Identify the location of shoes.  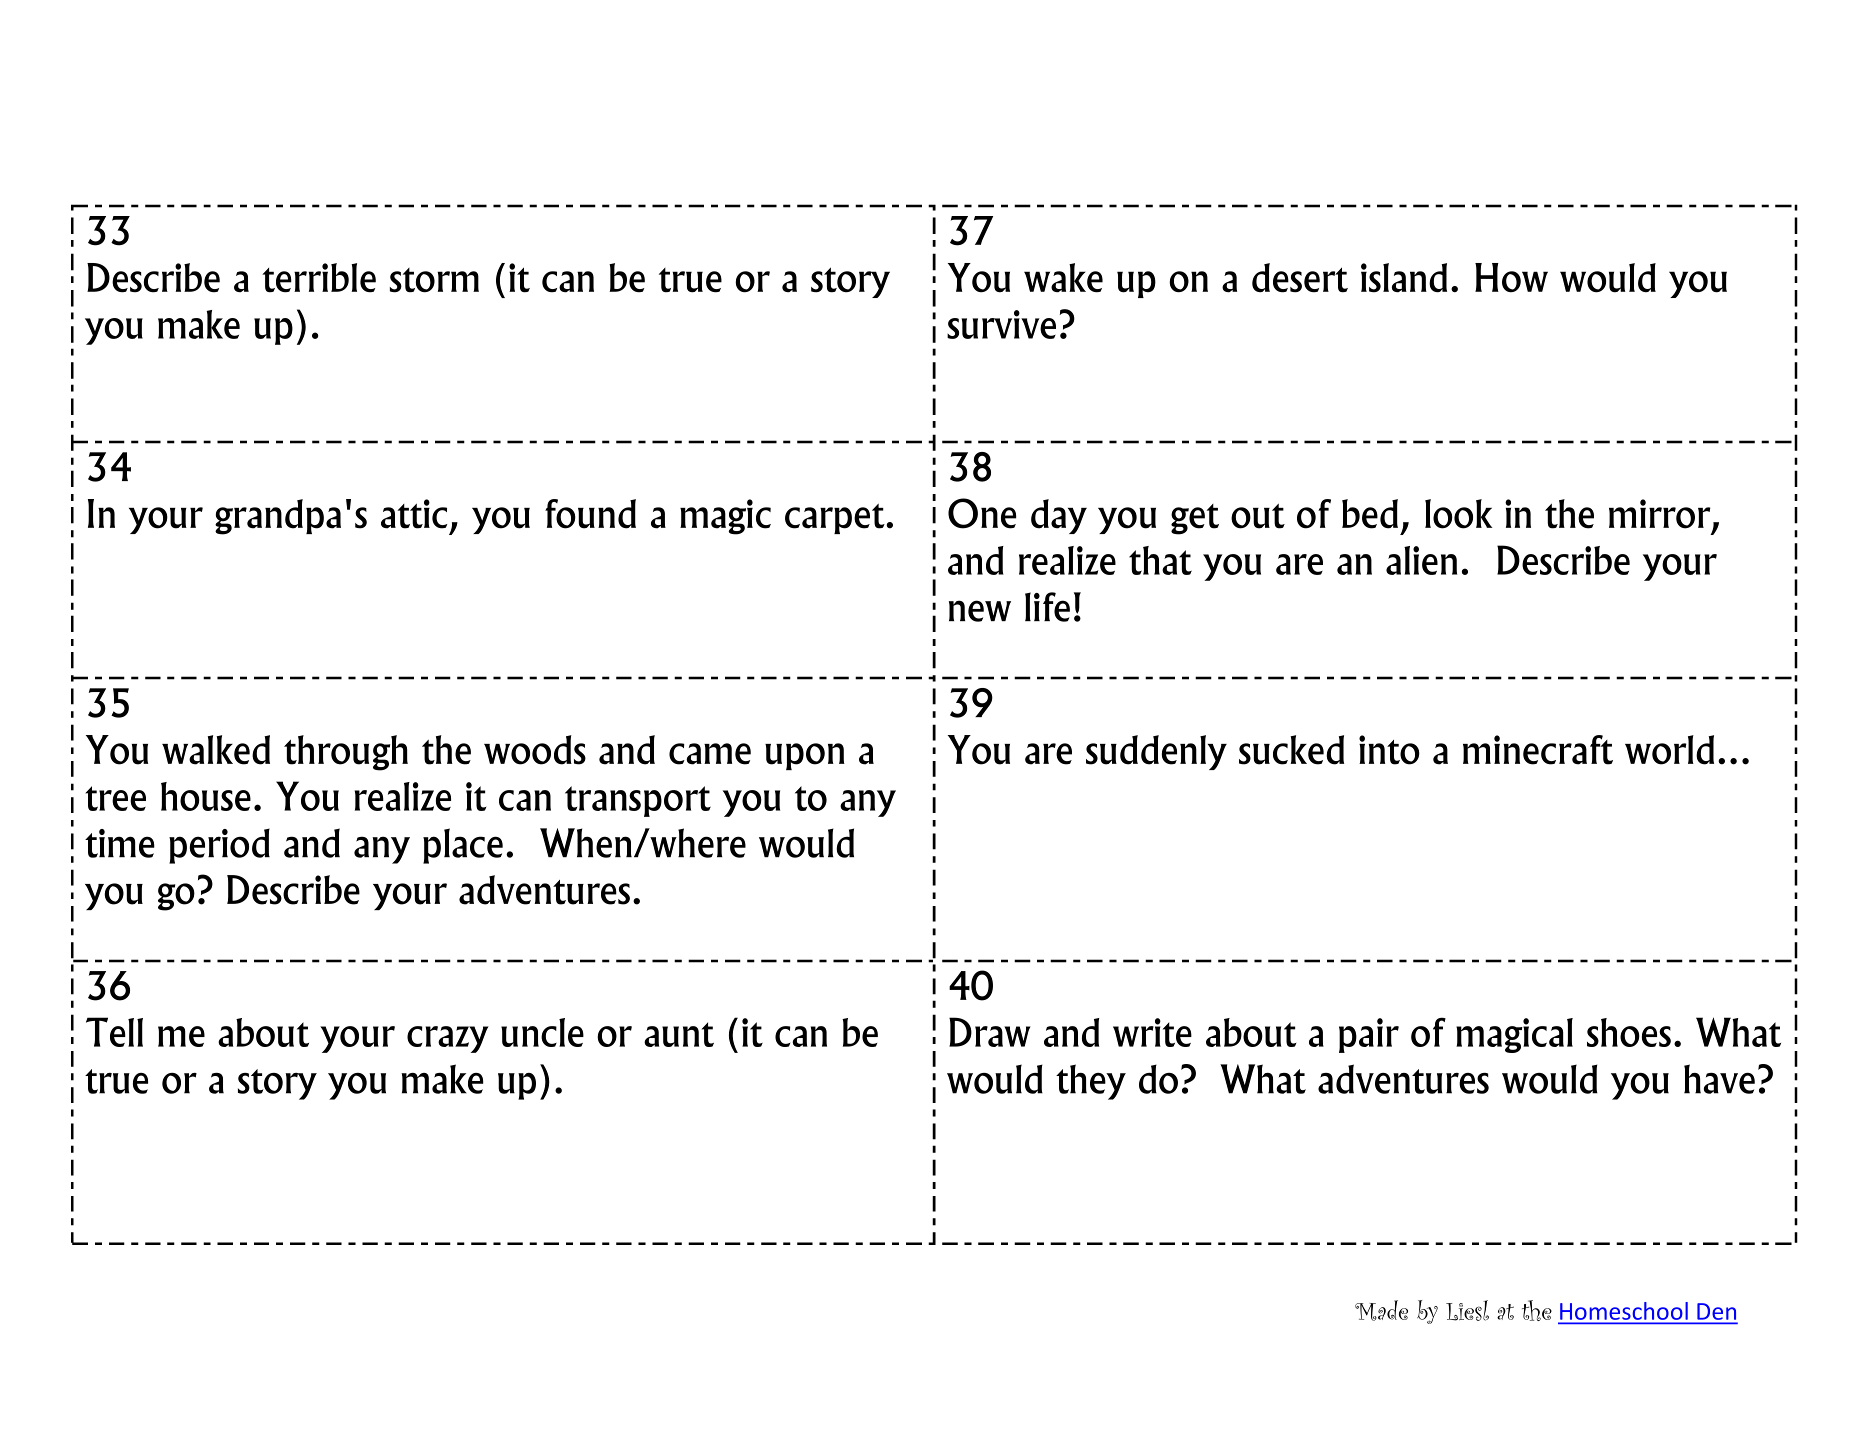
(1629, 1032).
